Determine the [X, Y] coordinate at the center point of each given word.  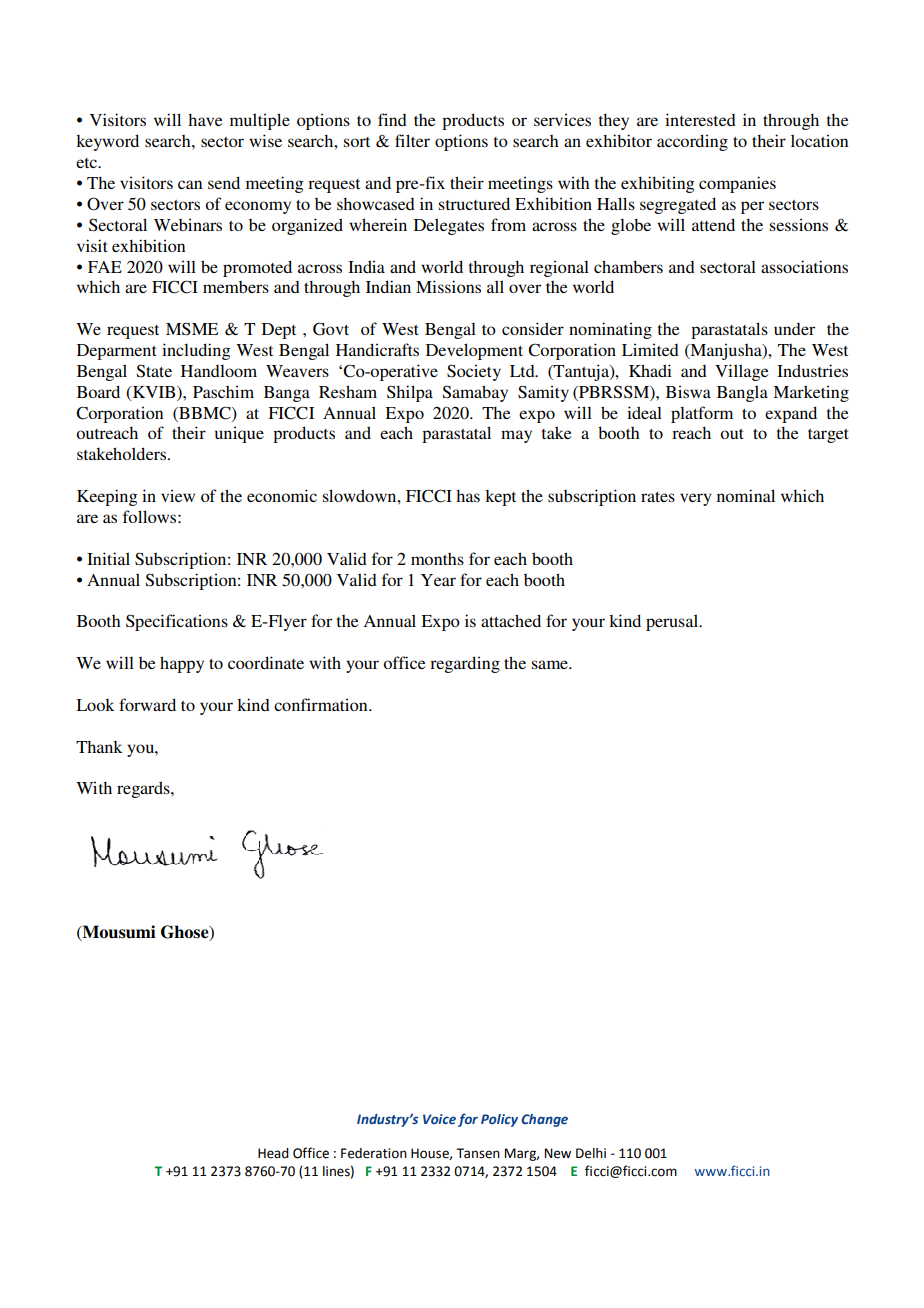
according [692, 142]
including [196, 351]
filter [412, 140]
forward [147, 704]
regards [144, 789]
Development [474, 351]
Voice [439, 1119]
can [190, 184]
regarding [465, 664]
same [551, 664]
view [178, 495]
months [437, 559]
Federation [374, 1153]
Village [742, 372]
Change [544, 1120]
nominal [746, 495]
